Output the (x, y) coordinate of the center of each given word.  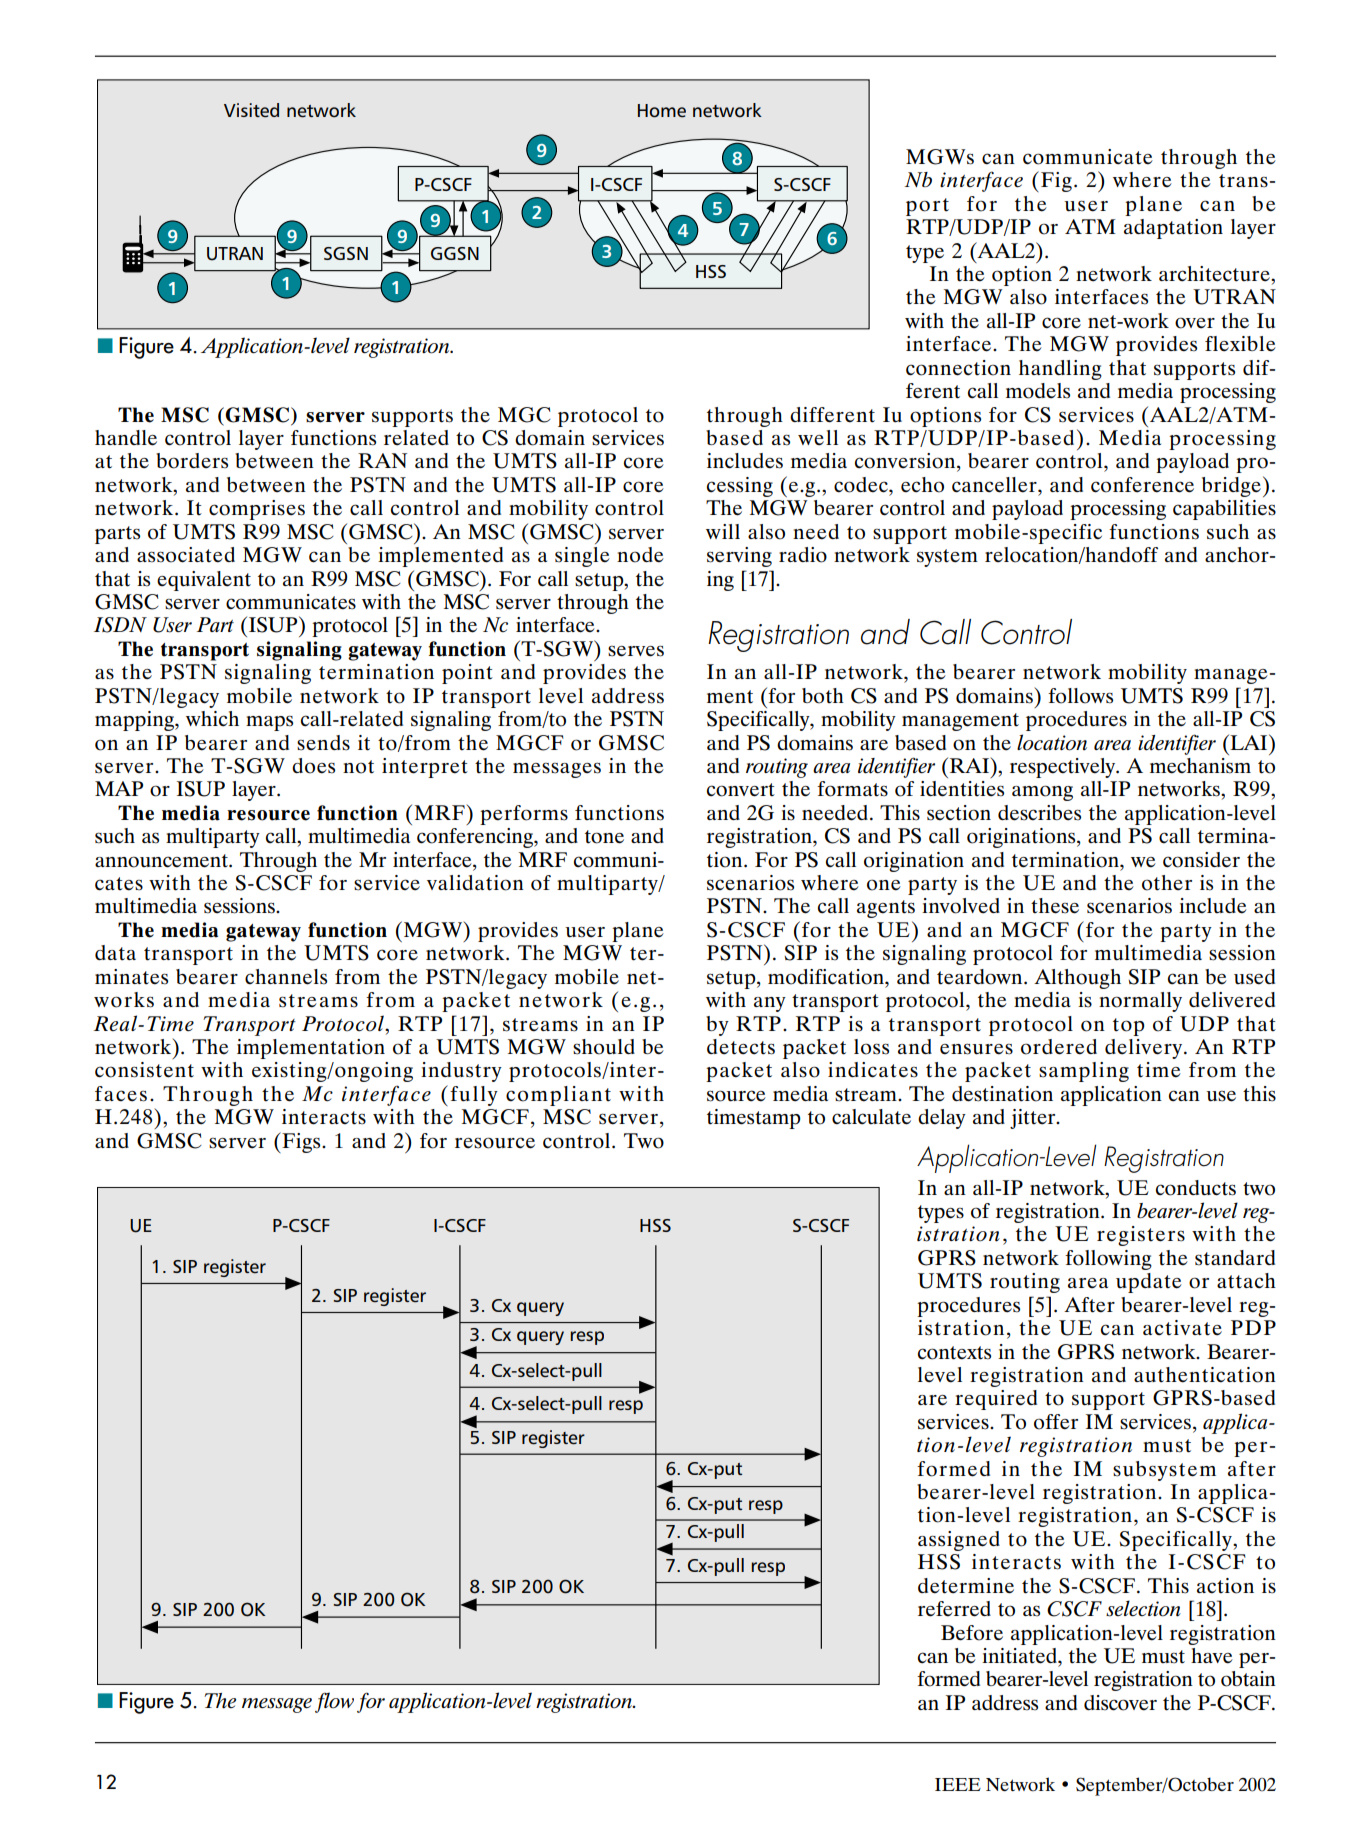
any (770, 1004)
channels (286, 977)
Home (662, 111)
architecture (1215, 274)
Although (1077, 979)
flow (334, 1702)
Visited (251, 110)
